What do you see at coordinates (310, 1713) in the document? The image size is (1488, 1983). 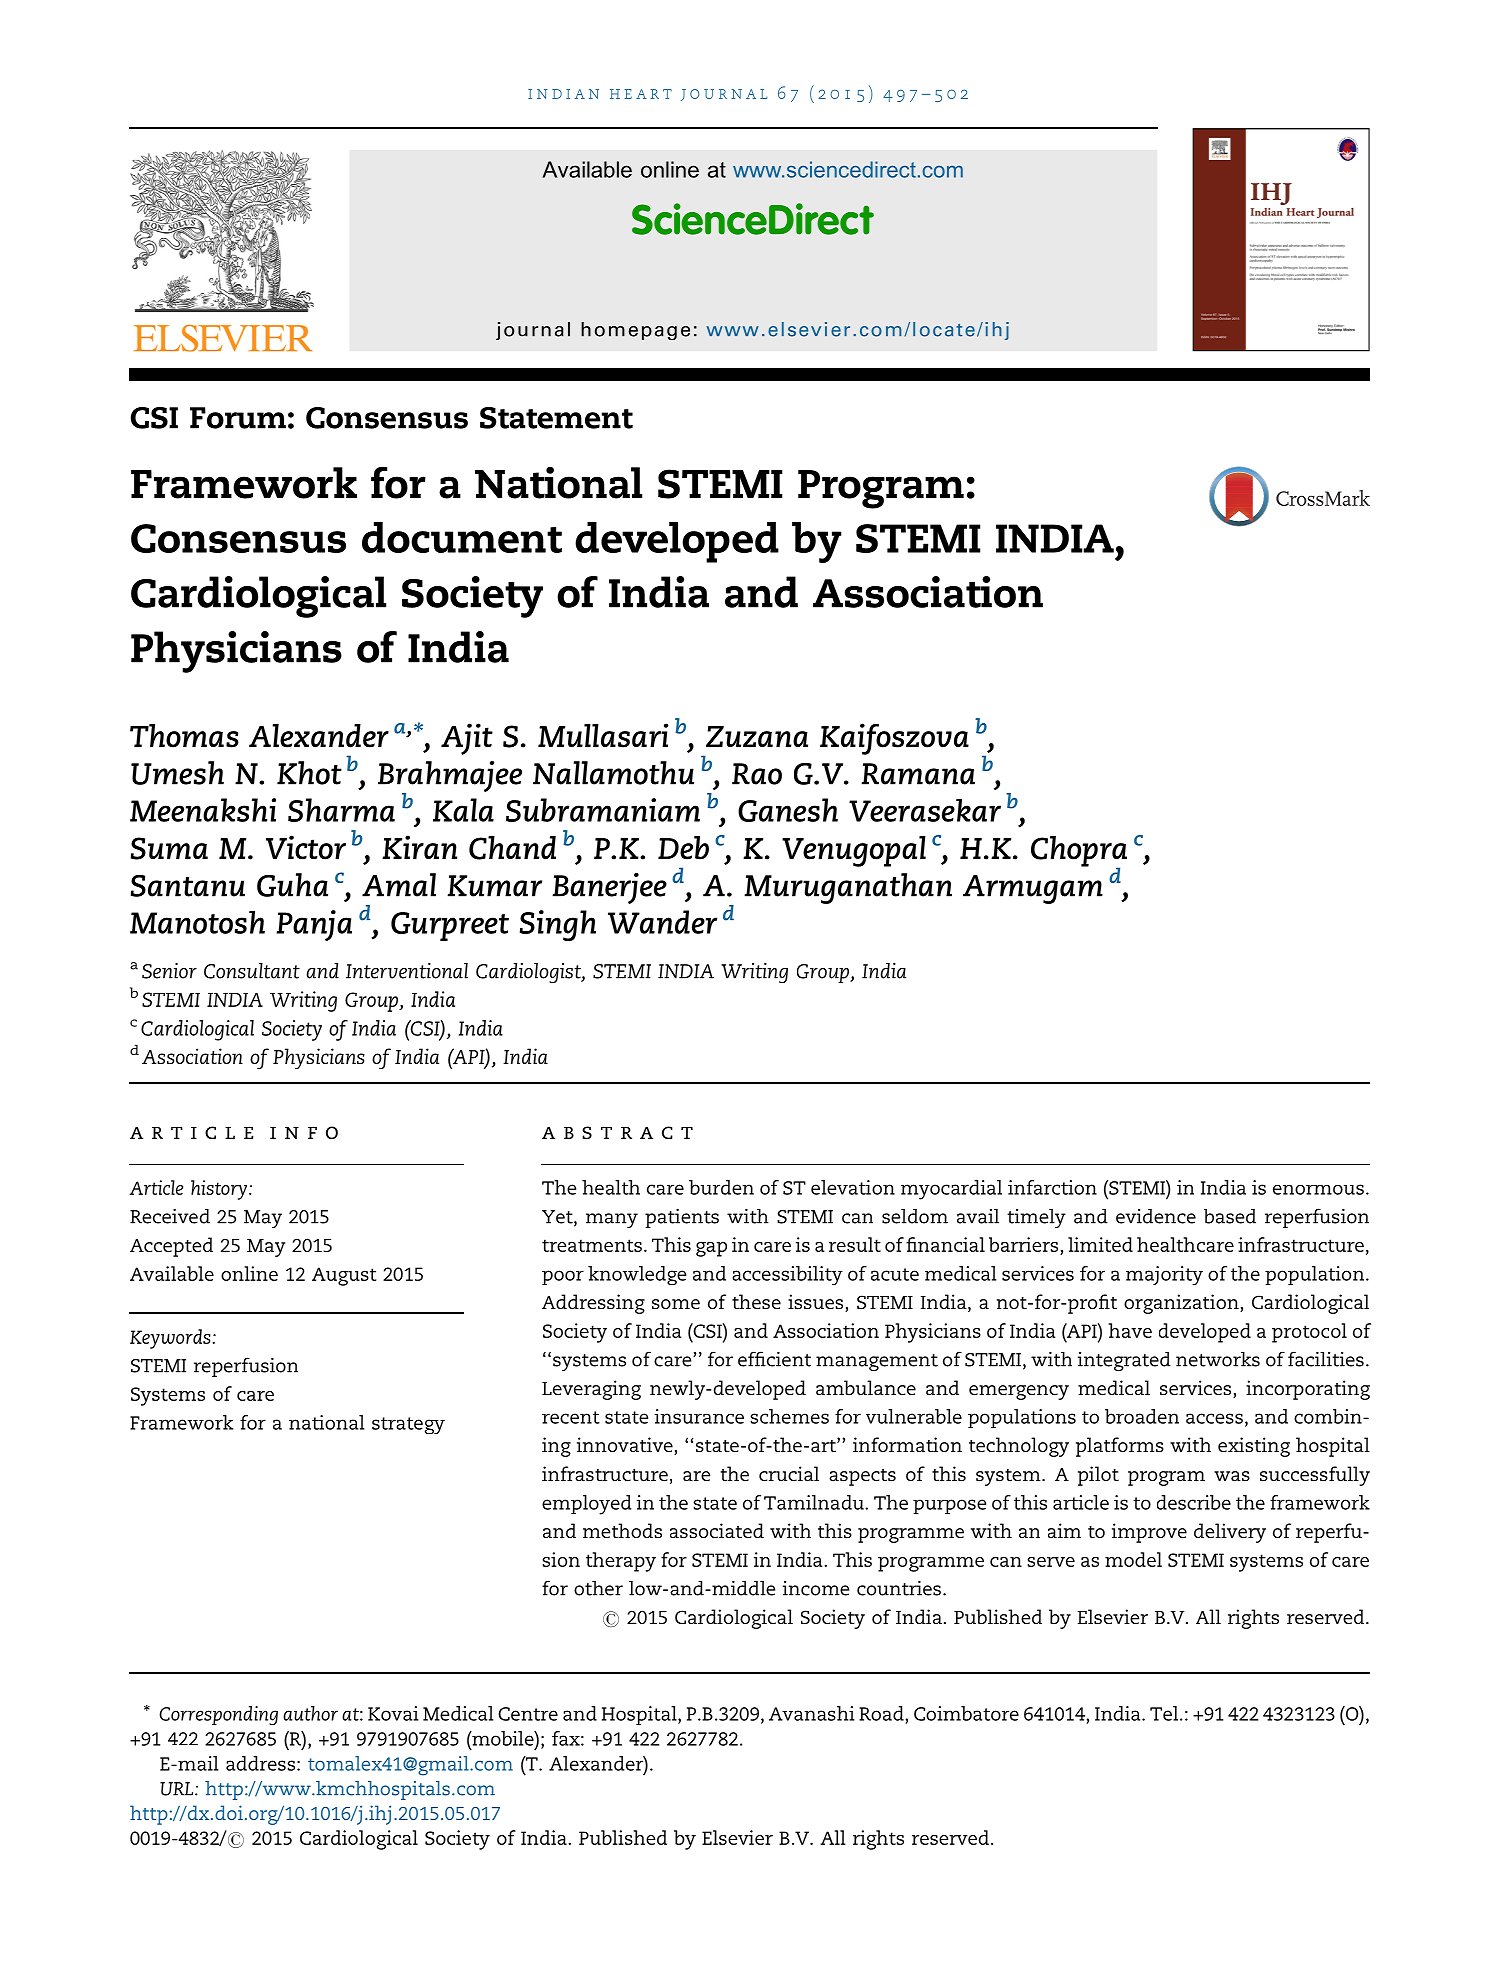 I see `author` at bounding box center [310, 1713].
